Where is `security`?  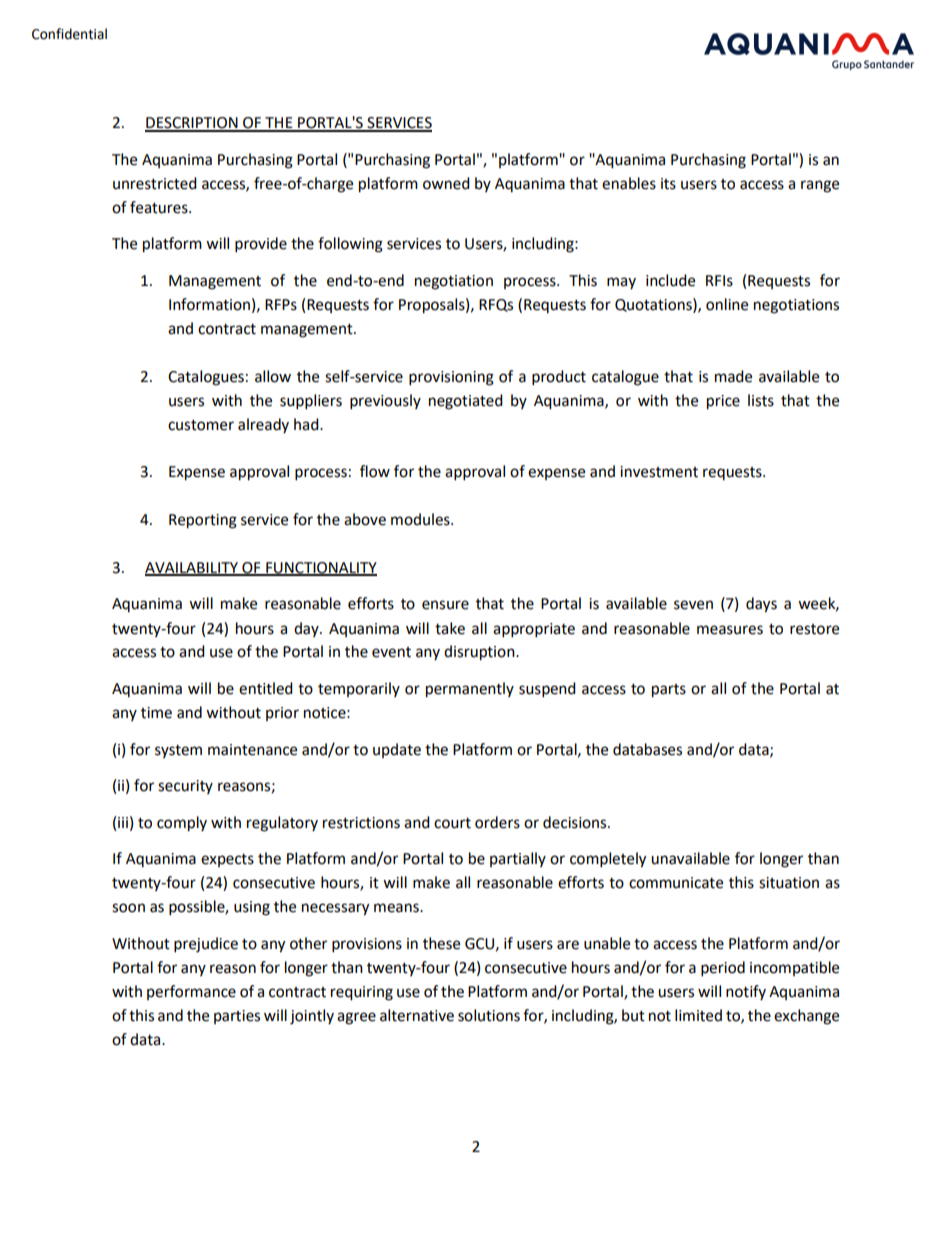
security is located at coordinates (185, 787).
